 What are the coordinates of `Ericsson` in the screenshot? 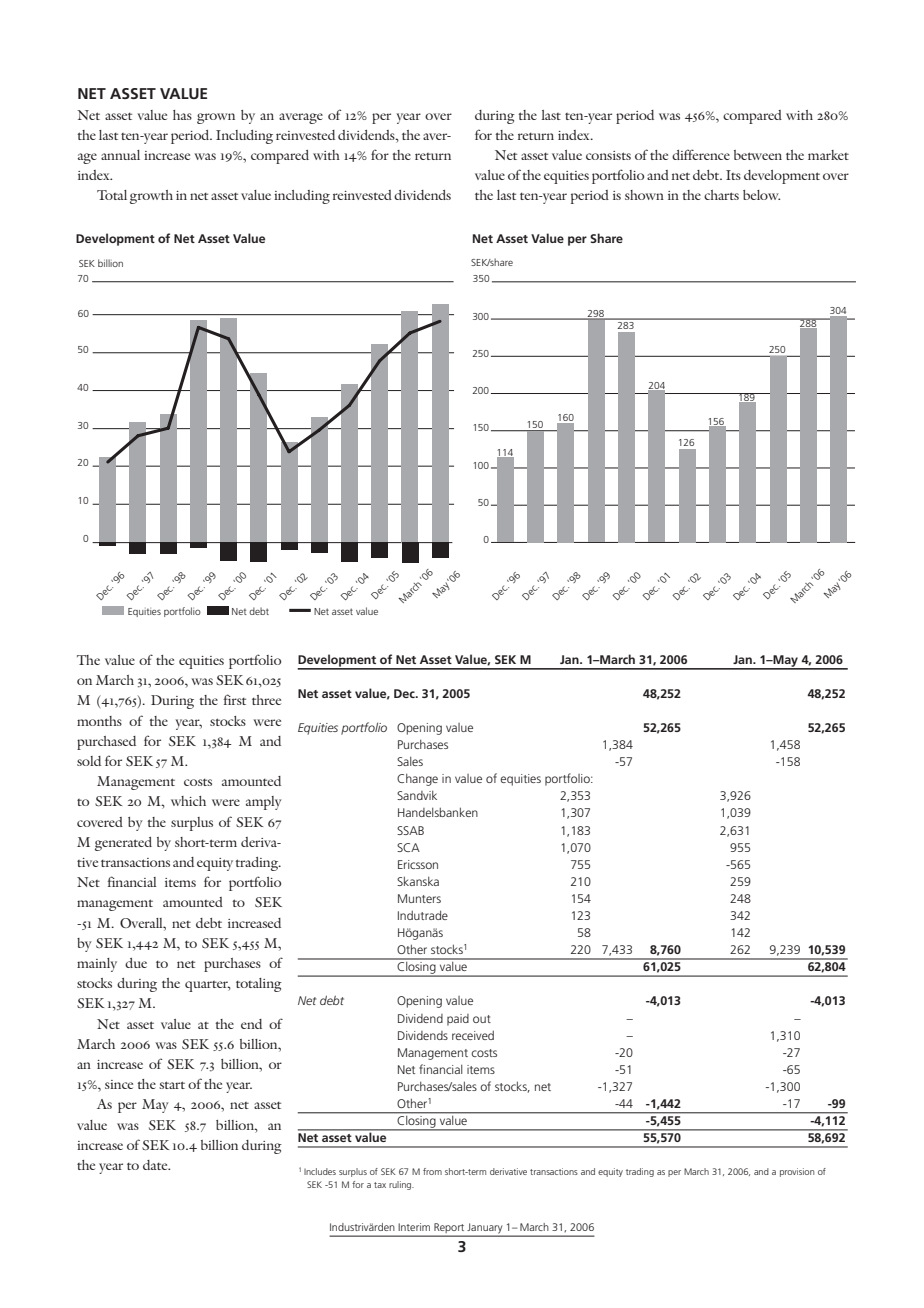 It's located at (418, 864).
